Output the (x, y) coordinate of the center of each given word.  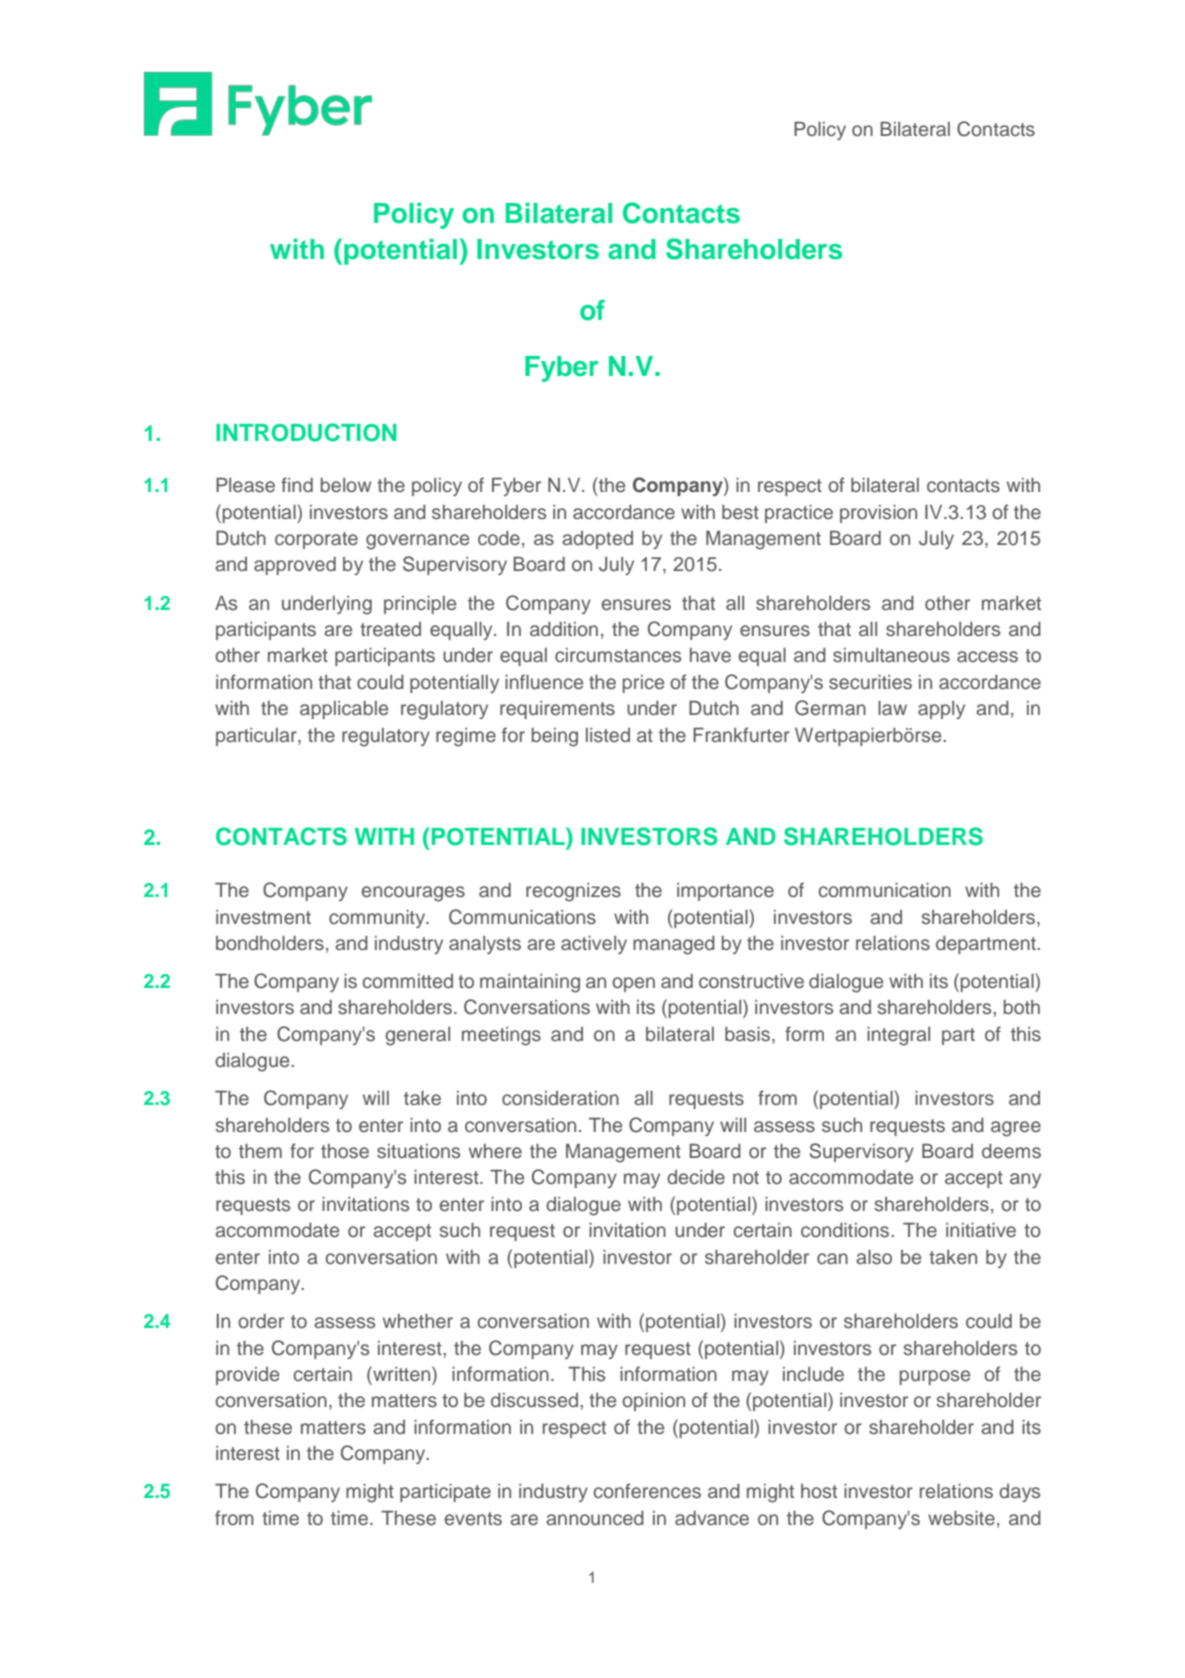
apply (941, 710)
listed (608, 735)
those (345, 1151)
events (473, 1519)
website (961, 1518)
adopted (597, 540)
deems (1011, 1151)
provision (878, 514)
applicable (344, 710)
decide (696, 1177)
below (346, 485)
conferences (647, 1491)
